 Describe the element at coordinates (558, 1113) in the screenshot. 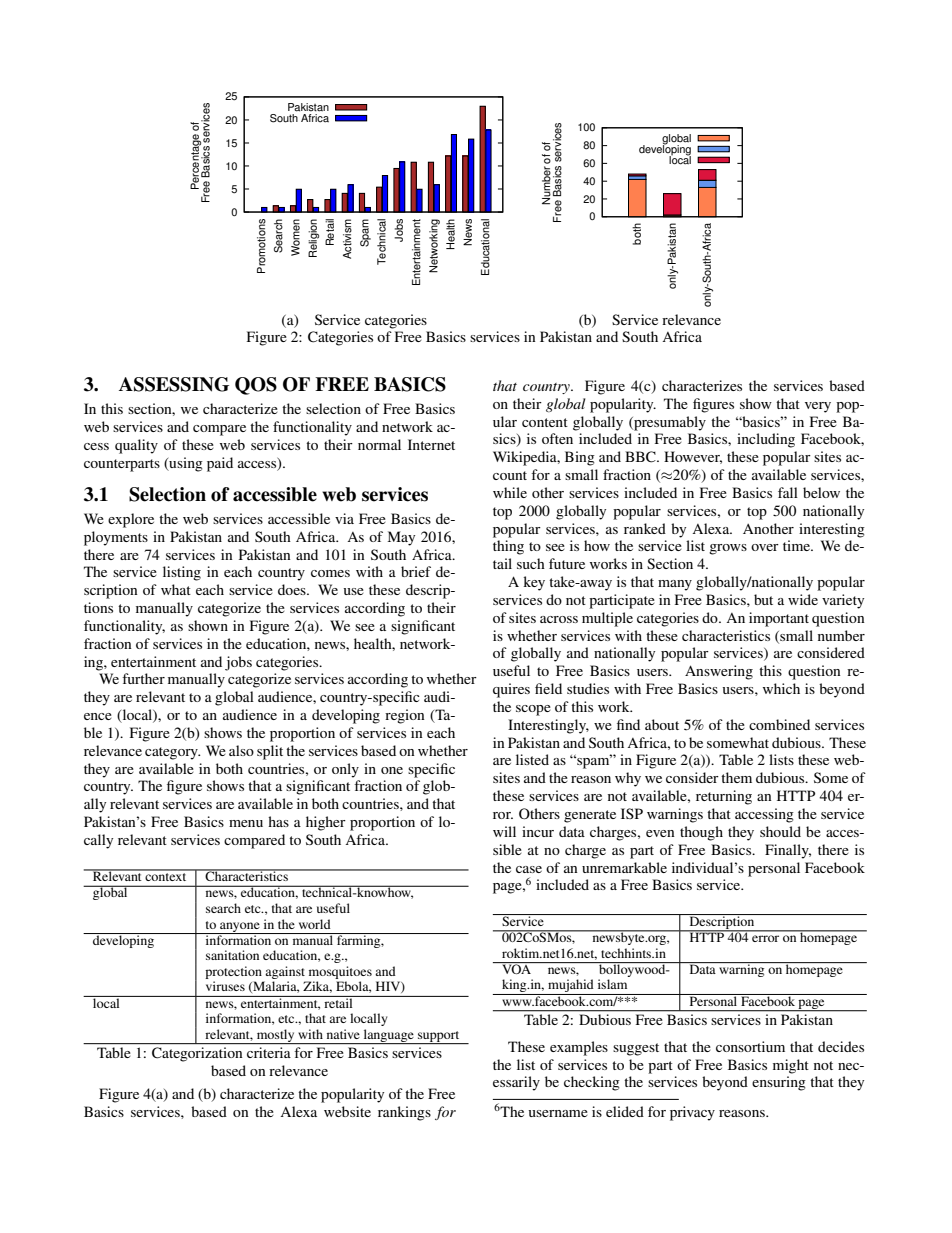

I see `username` at that location.
